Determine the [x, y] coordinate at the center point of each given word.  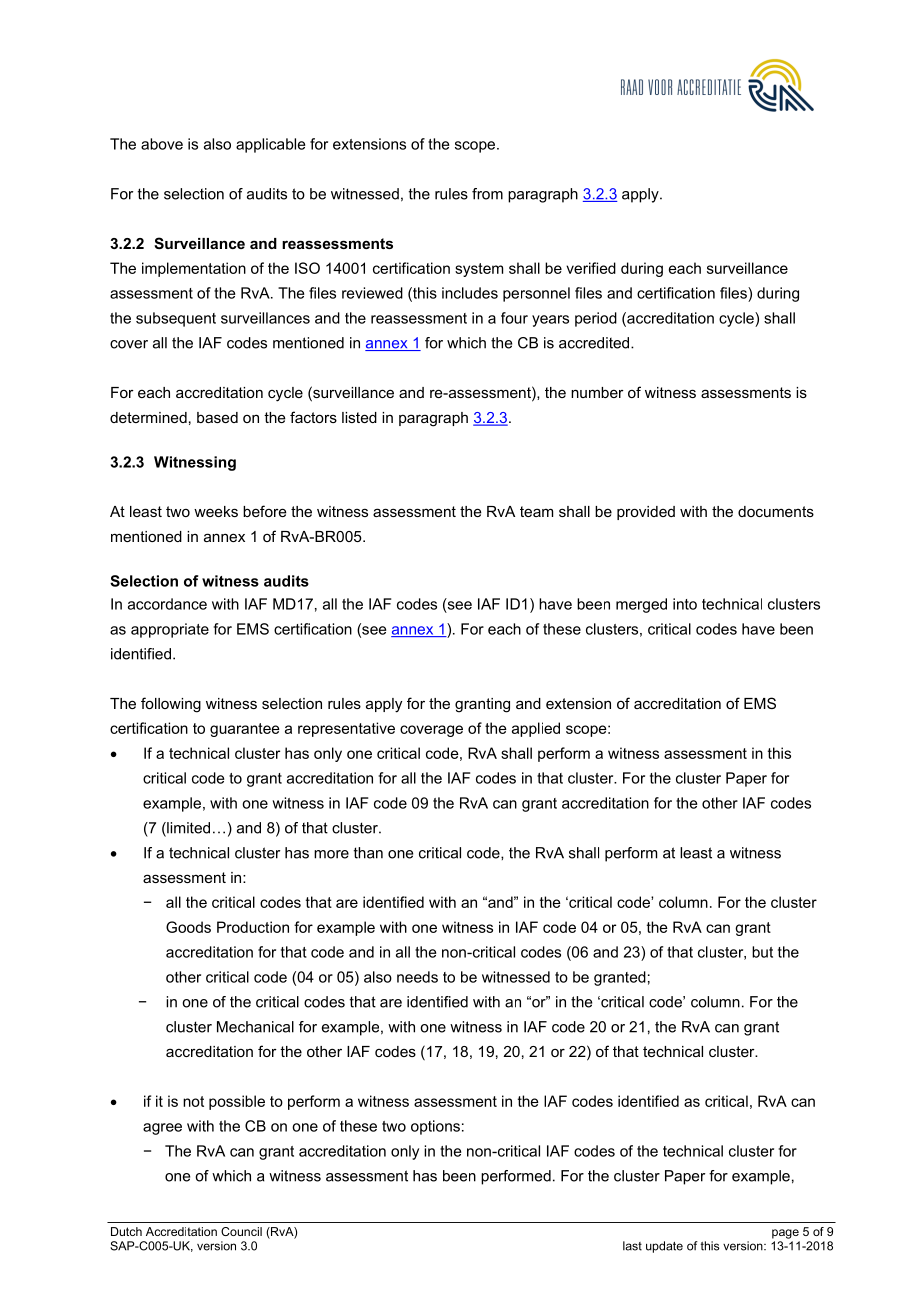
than [368, 853]
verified [591, 268]
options [435, 1127]
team [536, 511]
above [162, 144]
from [487, 194]
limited [187, 829]
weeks [216, 511]
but [762, 952]
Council [241, 1231]
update [664, 1247]
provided [646, 513]
